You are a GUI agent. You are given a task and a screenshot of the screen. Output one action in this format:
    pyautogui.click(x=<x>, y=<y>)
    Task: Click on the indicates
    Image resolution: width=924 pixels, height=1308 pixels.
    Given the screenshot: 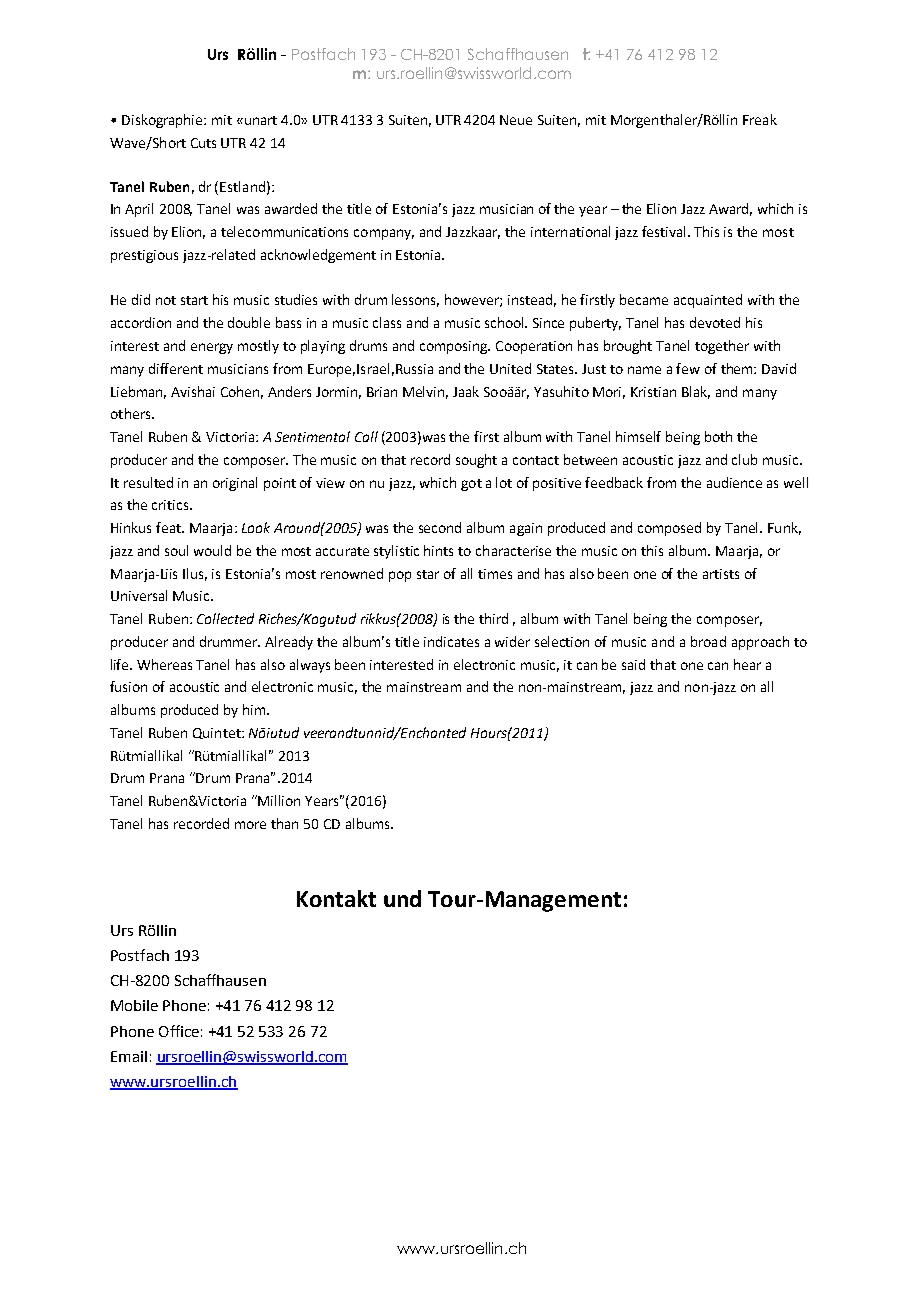 What is the action you would take?
    pyautogui.click(x=451, y=641)
